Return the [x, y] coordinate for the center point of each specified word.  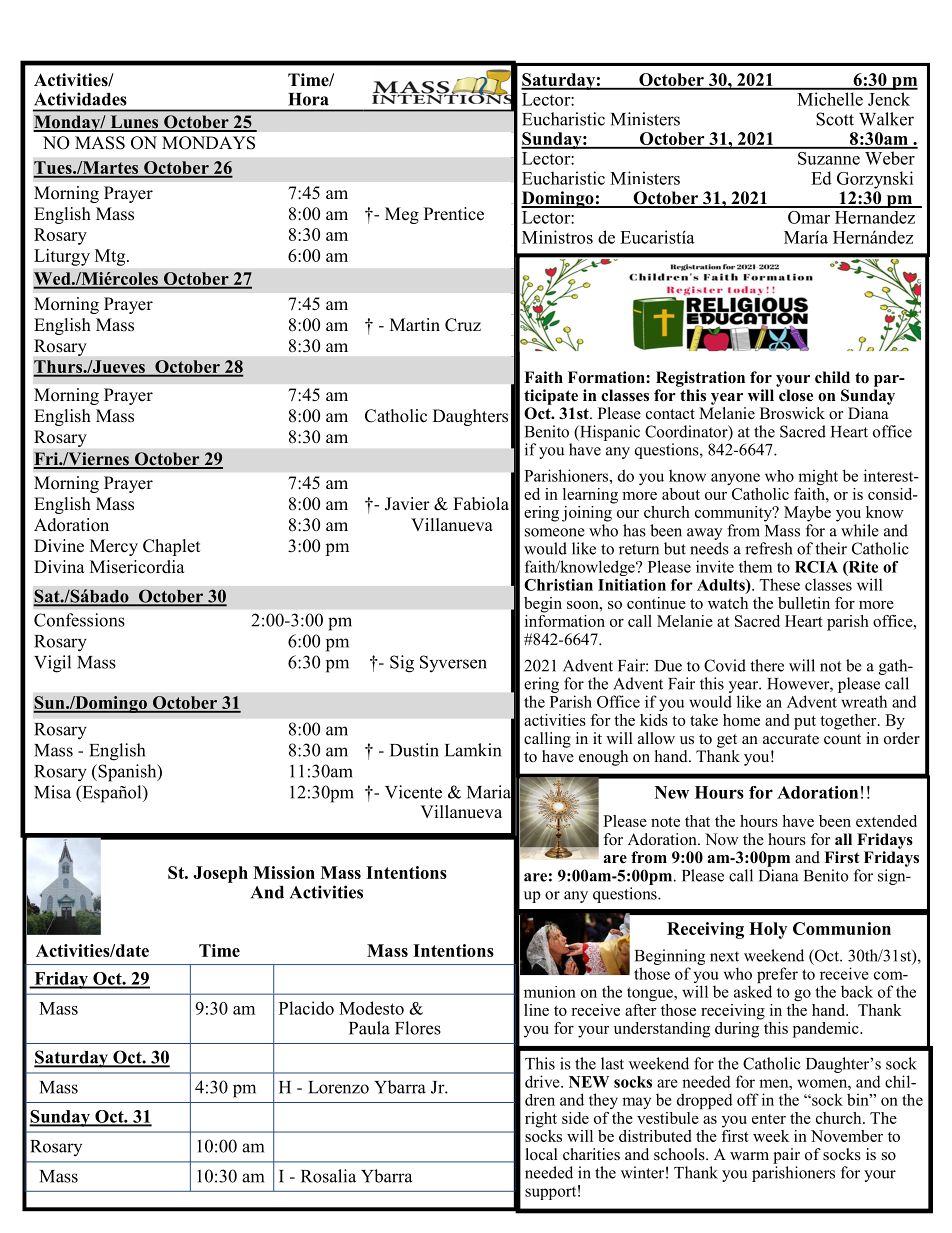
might [818, 477]
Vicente [413, 792]
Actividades [80, 99]
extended [886, 821]
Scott [835, 119]
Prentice [454, 214]
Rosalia [328, 1176]
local [542, 1154]
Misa [52, 792]
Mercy [114, 547]
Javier [407, 504]
